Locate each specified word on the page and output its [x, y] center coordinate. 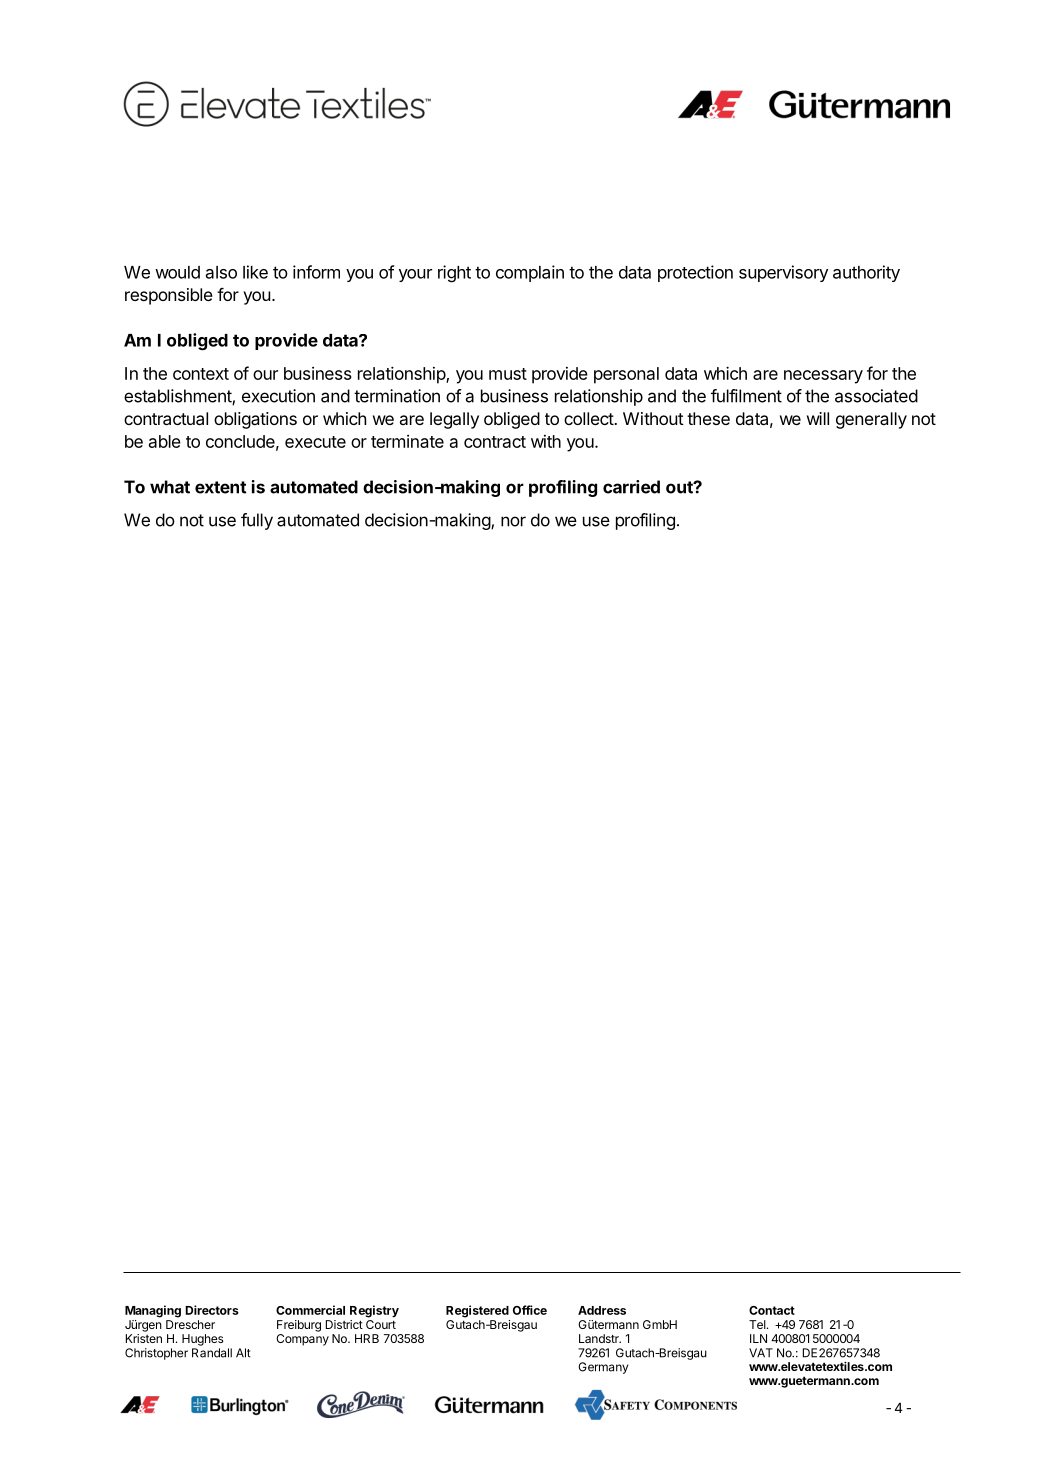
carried [631, 487]
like [255, 272]
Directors [212, 1310]
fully [257, 521]
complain [530, 273]
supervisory [783, 273]
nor [513, 521]
